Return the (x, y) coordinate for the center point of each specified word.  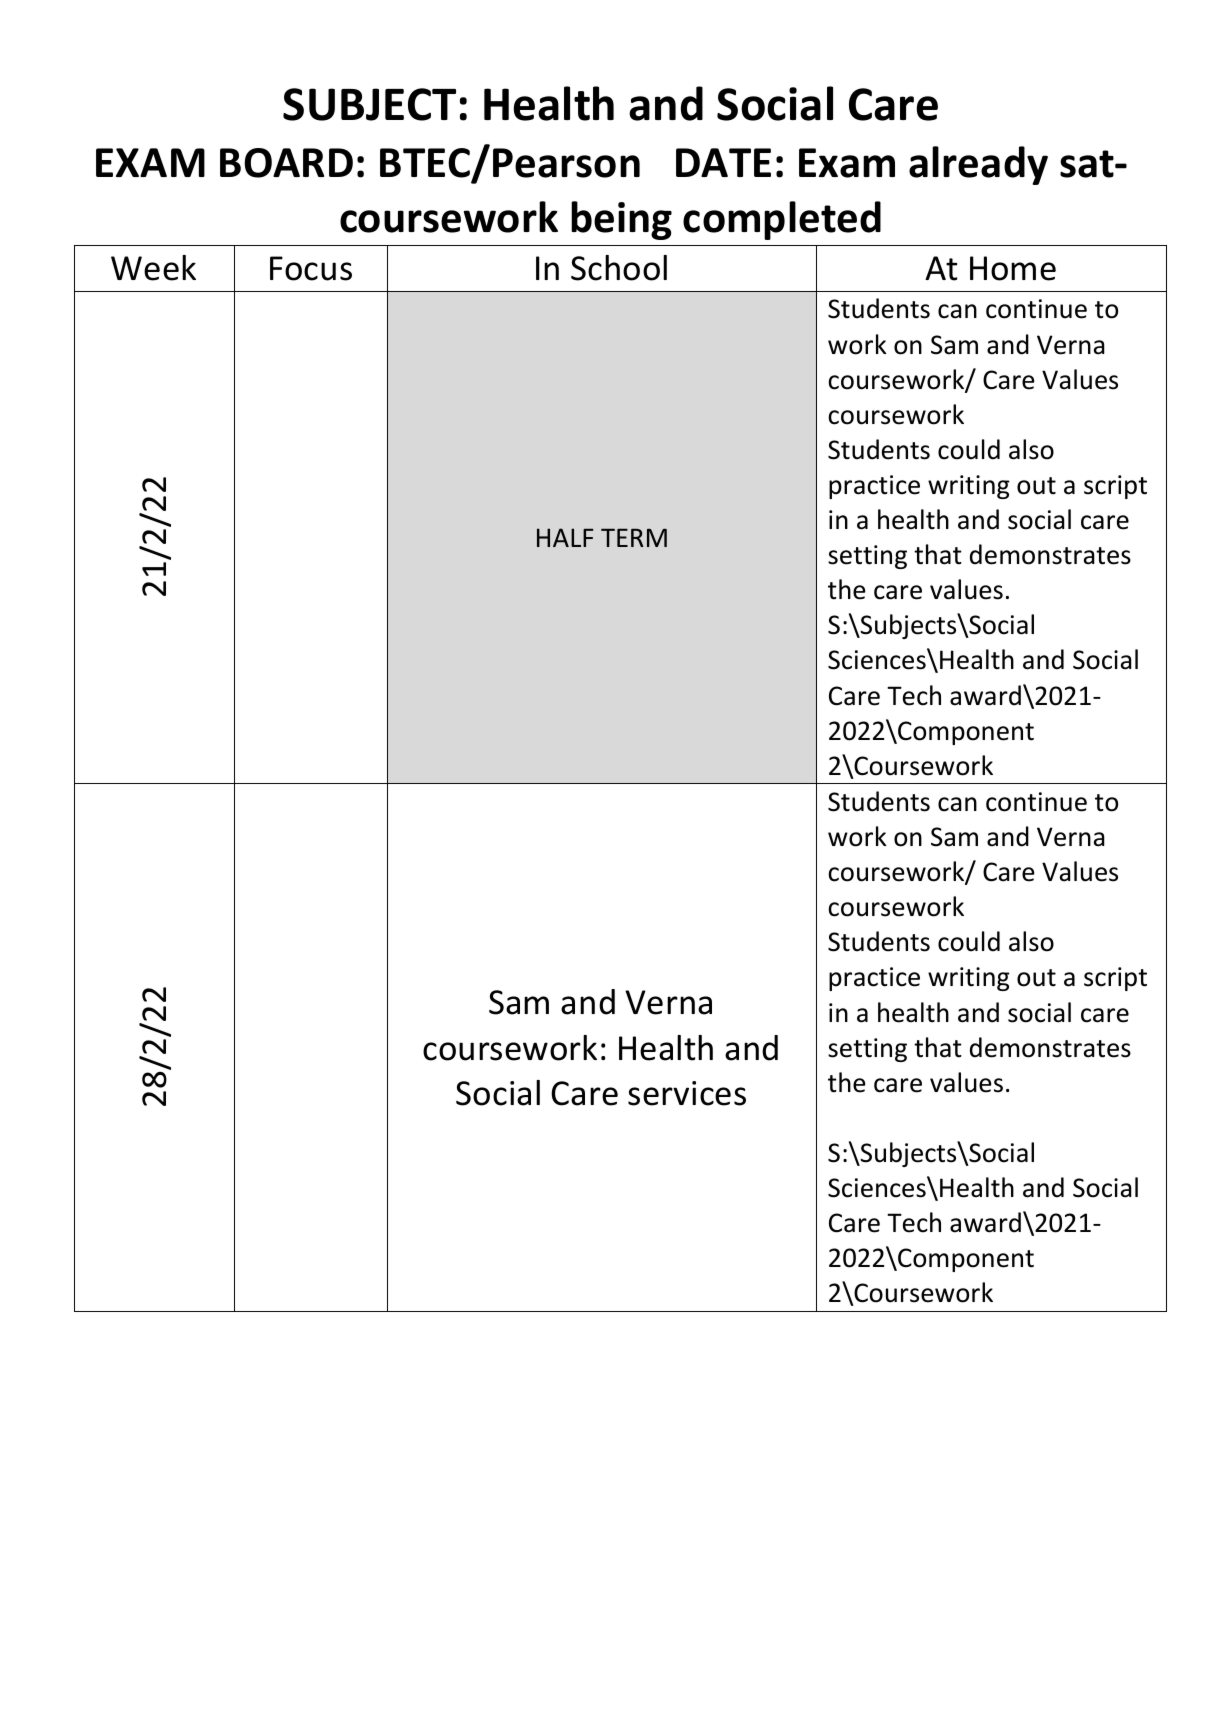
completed (782, 220)
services (687, 1093)
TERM (634, 538)
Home (1013, 268)
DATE (723, 162)
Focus (311, 268)
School (619, 268)
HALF (565, 537)
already (978, 165)
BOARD (286, 163)
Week (153, 268)
